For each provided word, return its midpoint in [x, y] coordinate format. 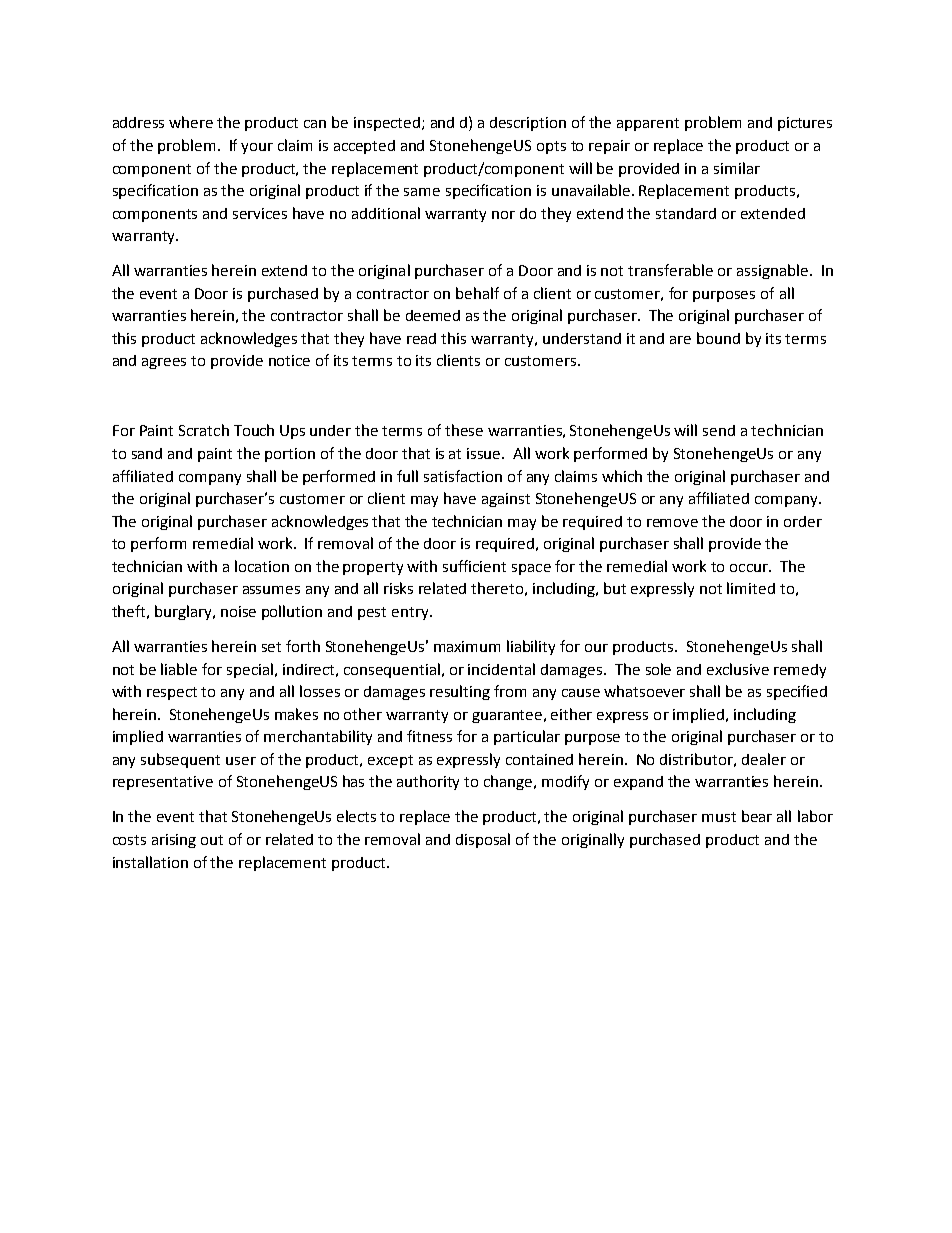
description [528, 124]
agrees [164, 363]
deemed [433, 315]
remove [672, 523]
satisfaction [463, 476]
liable [179, 669]
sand [147, 453]
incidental [501, 669]
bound [718, 338]
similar [737, 168]
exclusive [738, 669]
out [212, 840]
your [257, 148]
